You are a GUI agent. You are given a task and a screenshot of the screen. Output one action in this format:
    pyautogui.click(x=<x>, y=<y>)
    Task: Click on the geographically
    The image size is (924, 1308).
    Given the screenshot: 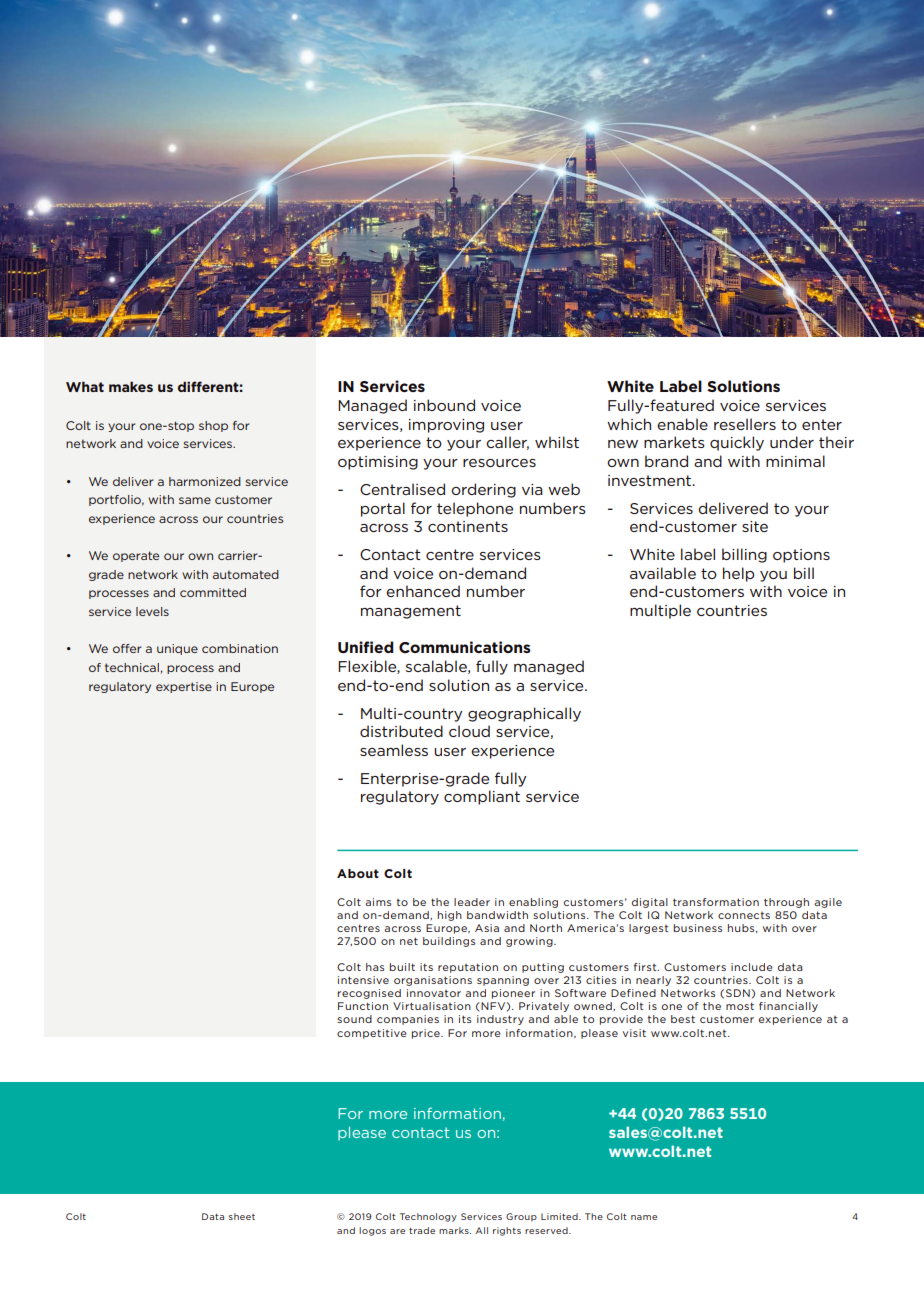 What is the action you would take?
    pyautogui.click(x=524, y=714)
